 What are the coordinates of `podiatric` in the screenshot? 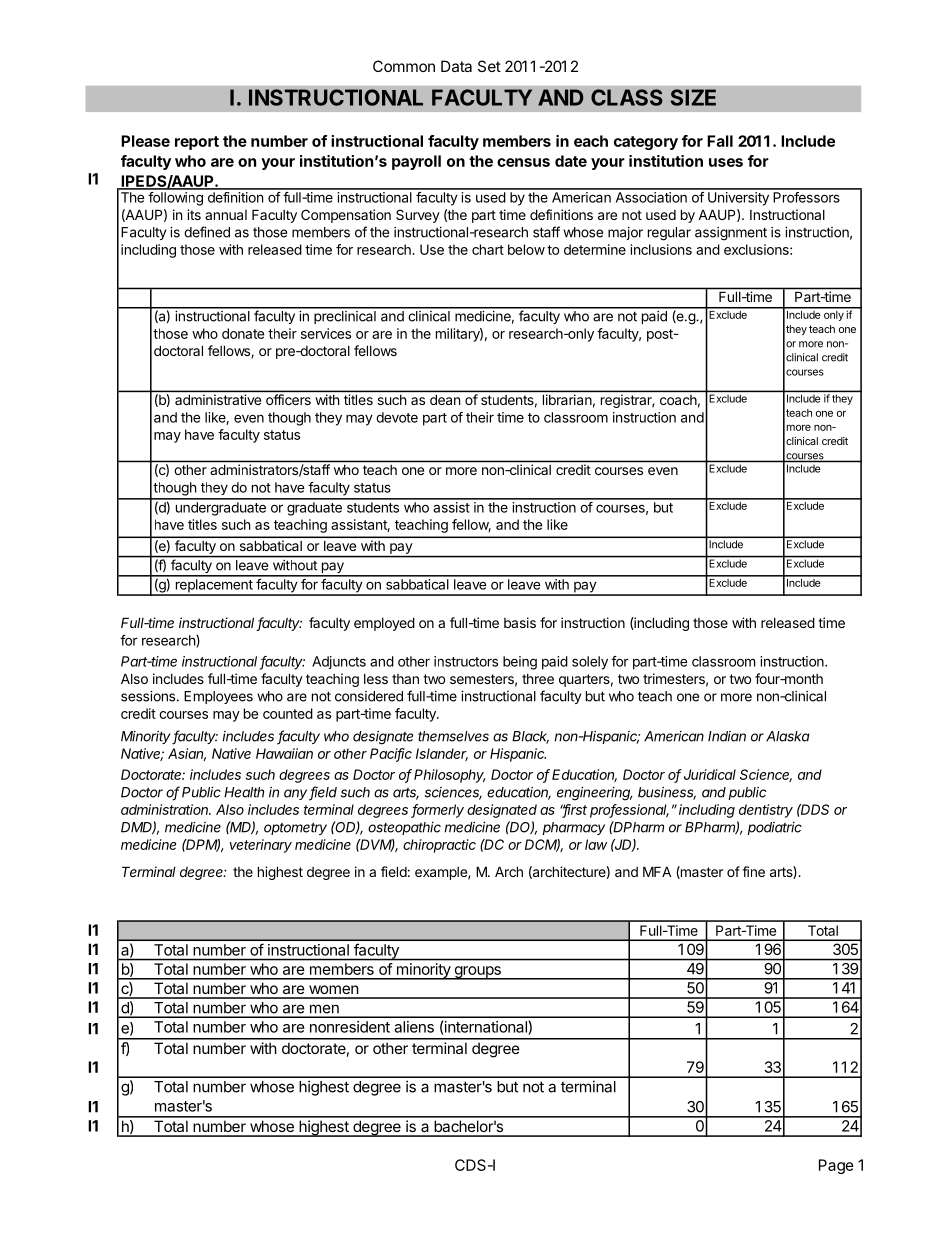 It's located at (775, 828).
